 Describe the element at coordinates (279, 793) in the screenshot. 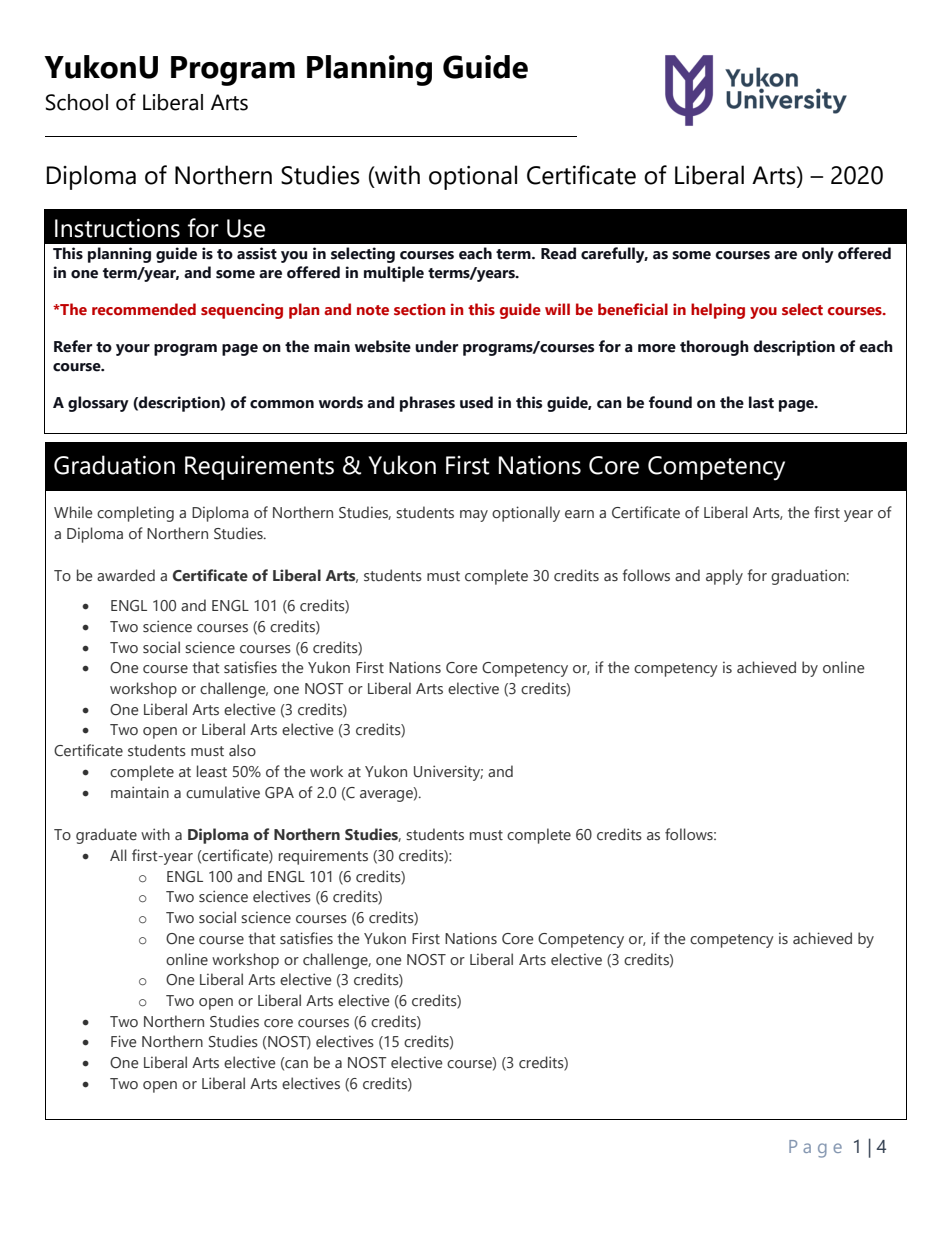

I see `GPA` at that location.
